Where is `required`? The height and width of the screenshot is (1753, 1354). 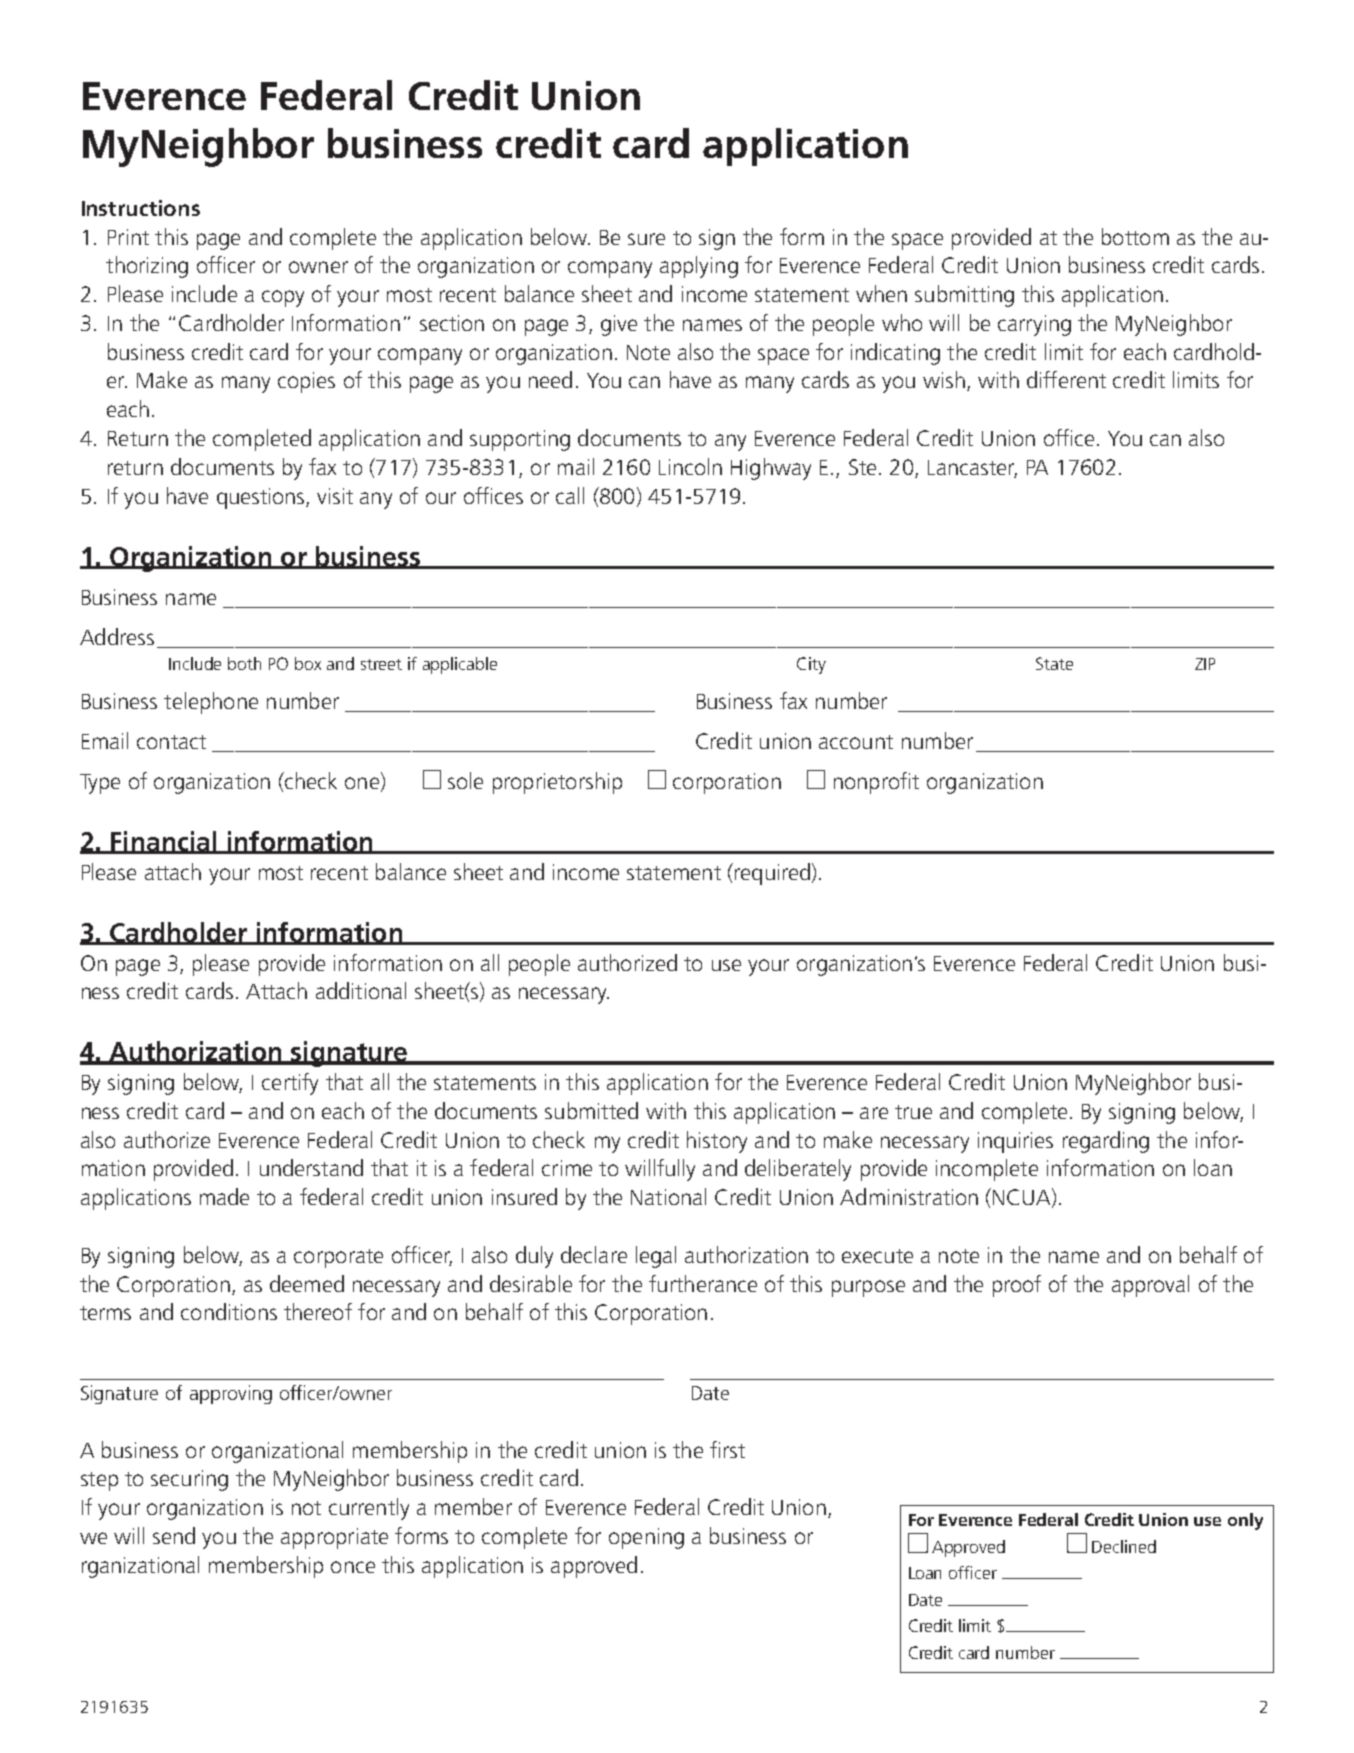
required is located at coordinates (771, 874).
